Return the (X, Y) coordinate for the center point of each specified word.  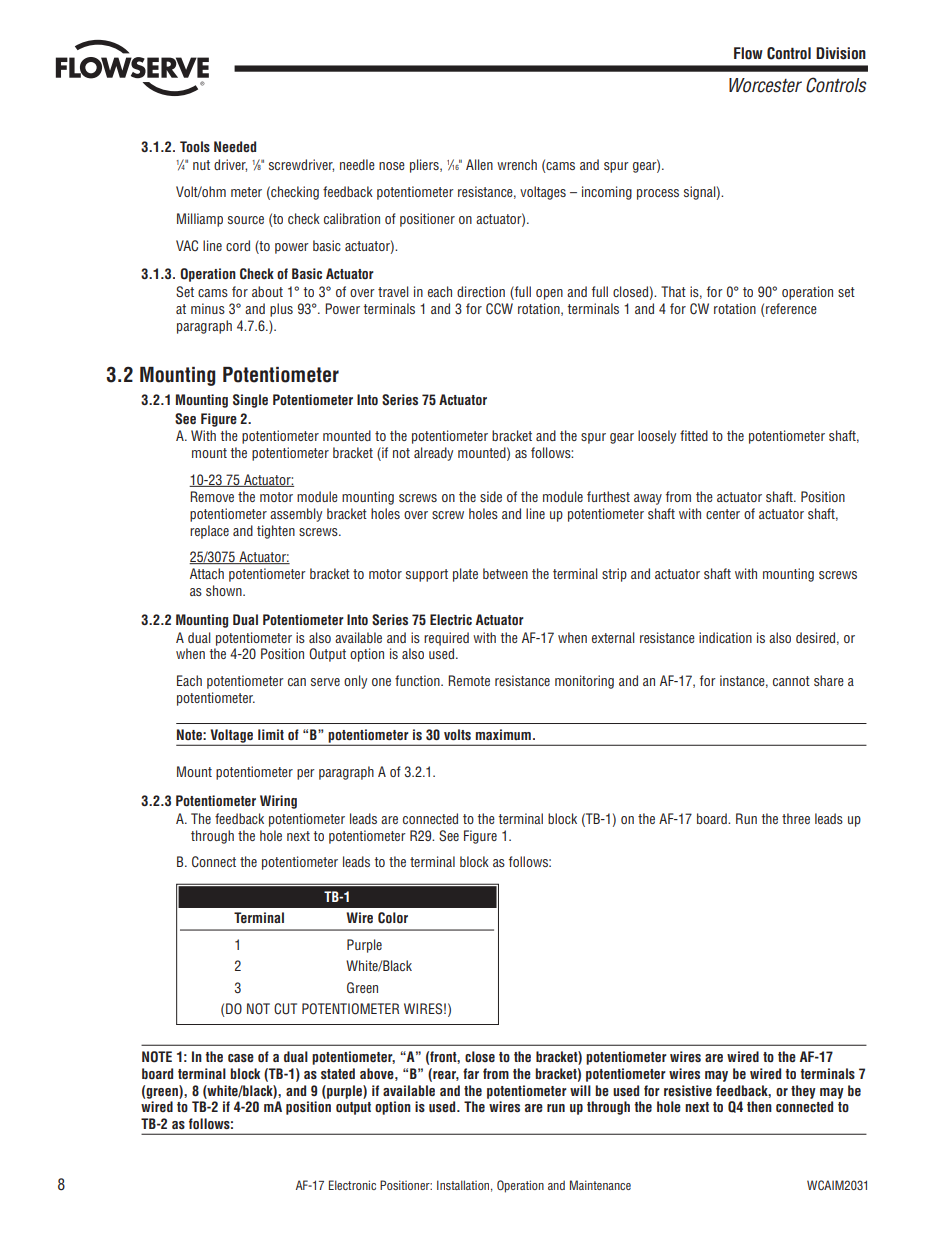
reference (790, 310)
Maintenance (600, 1185)
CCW (499, 309)
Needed (235, 146)
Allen (479, 164)
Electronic (352, 1185)
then (759, 1106)
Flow (748, 53)
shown (225, 590)
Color (393, 918)
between (505, 573)
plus (281, 310)
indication (725, 637)
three (796, 818)
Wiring (278, 802)
